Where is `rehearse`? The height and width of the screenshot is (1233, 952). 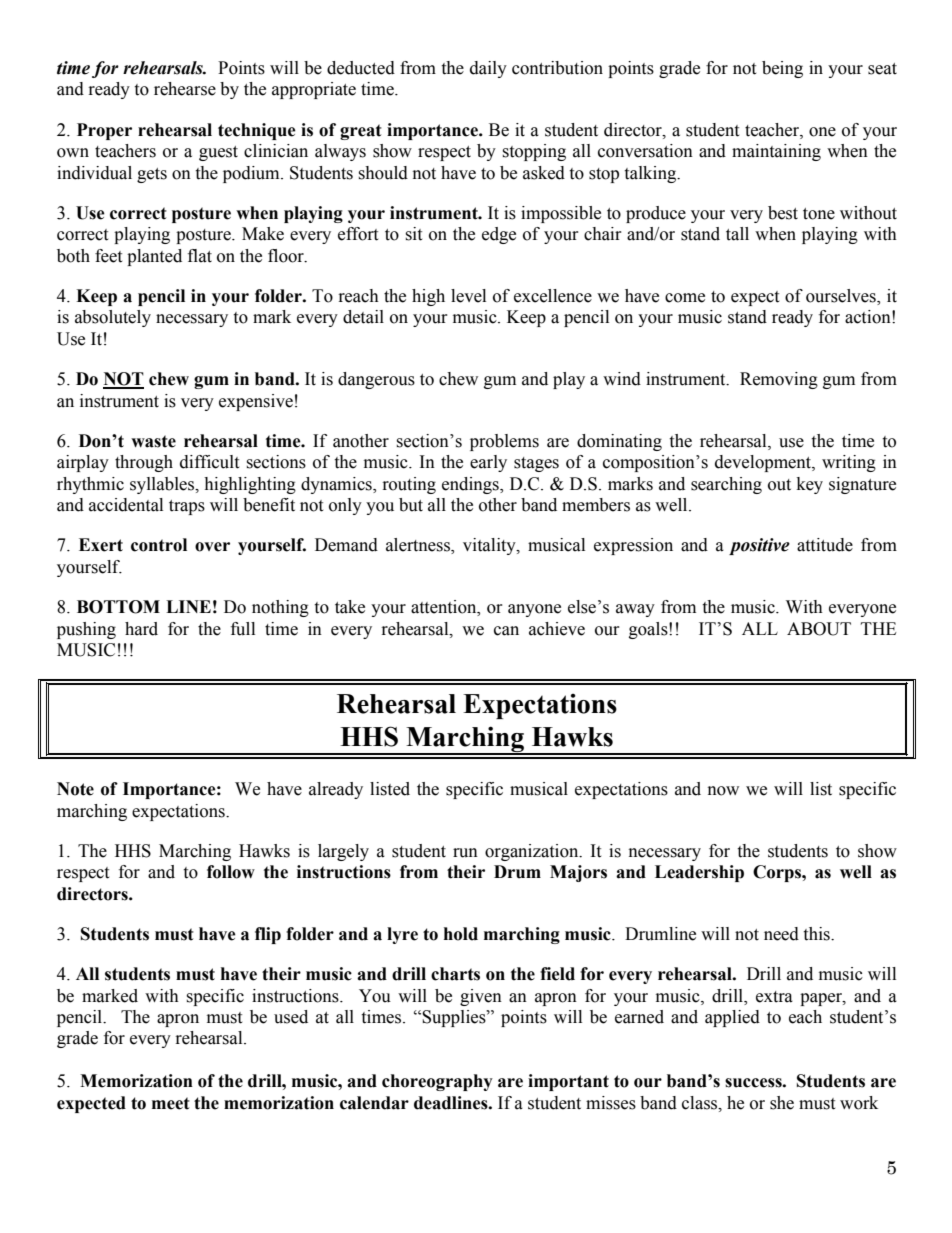
rehearse is located at coordinates (185, 89).
